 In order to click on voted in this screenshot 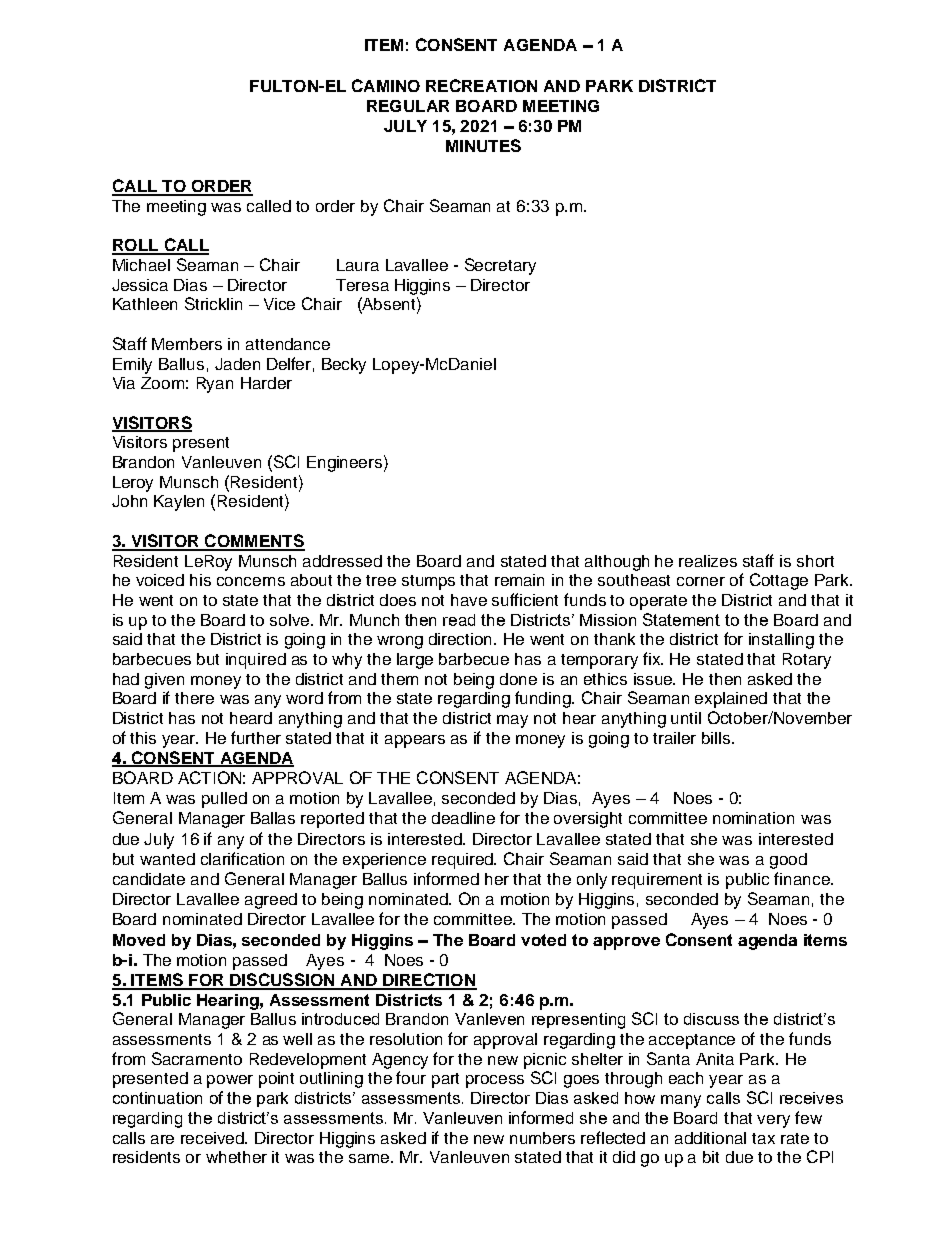, I will do `click(543, 940)`.
